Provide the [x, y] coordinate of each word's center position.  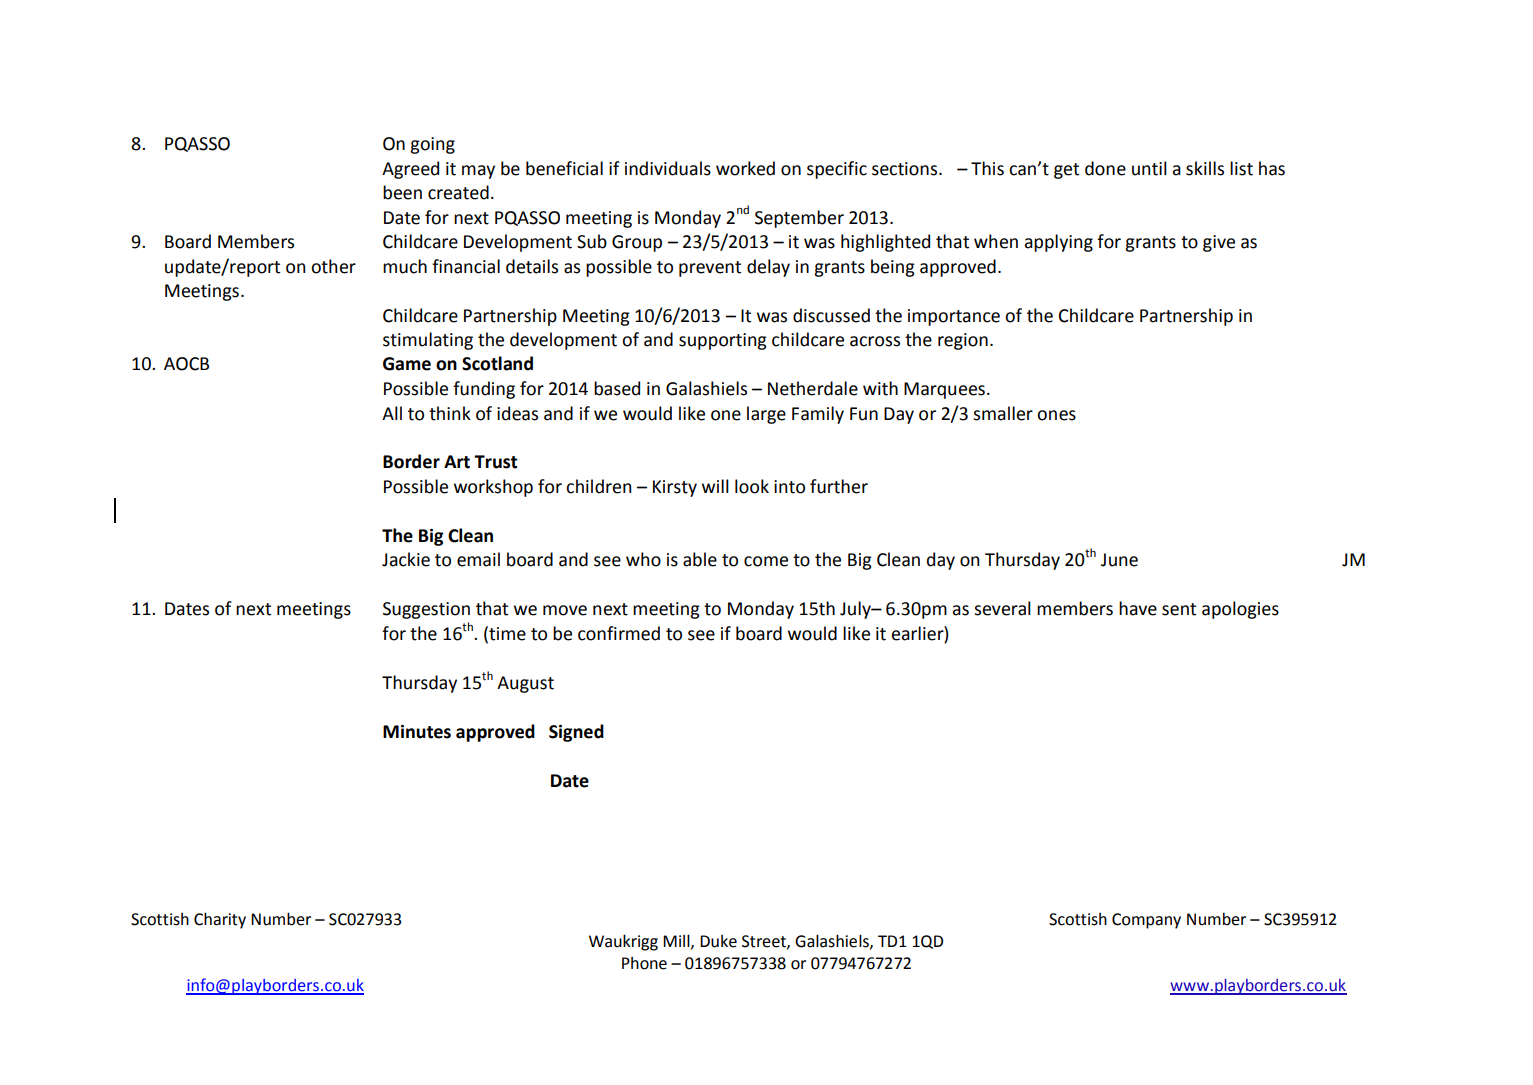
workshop [493, 488]
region [963, 341]
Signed [576, 733]
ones [1056, 415]
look [752, 486]
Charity [220, 920]
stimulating [428, 341]
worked [745, 168]
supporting [723, 341]
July [856, 610]
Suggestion [426, 610]
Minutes [417, 732]
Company [1146, 921]
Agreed [410, 170]
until [1149, 168]
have [1138, 608]
